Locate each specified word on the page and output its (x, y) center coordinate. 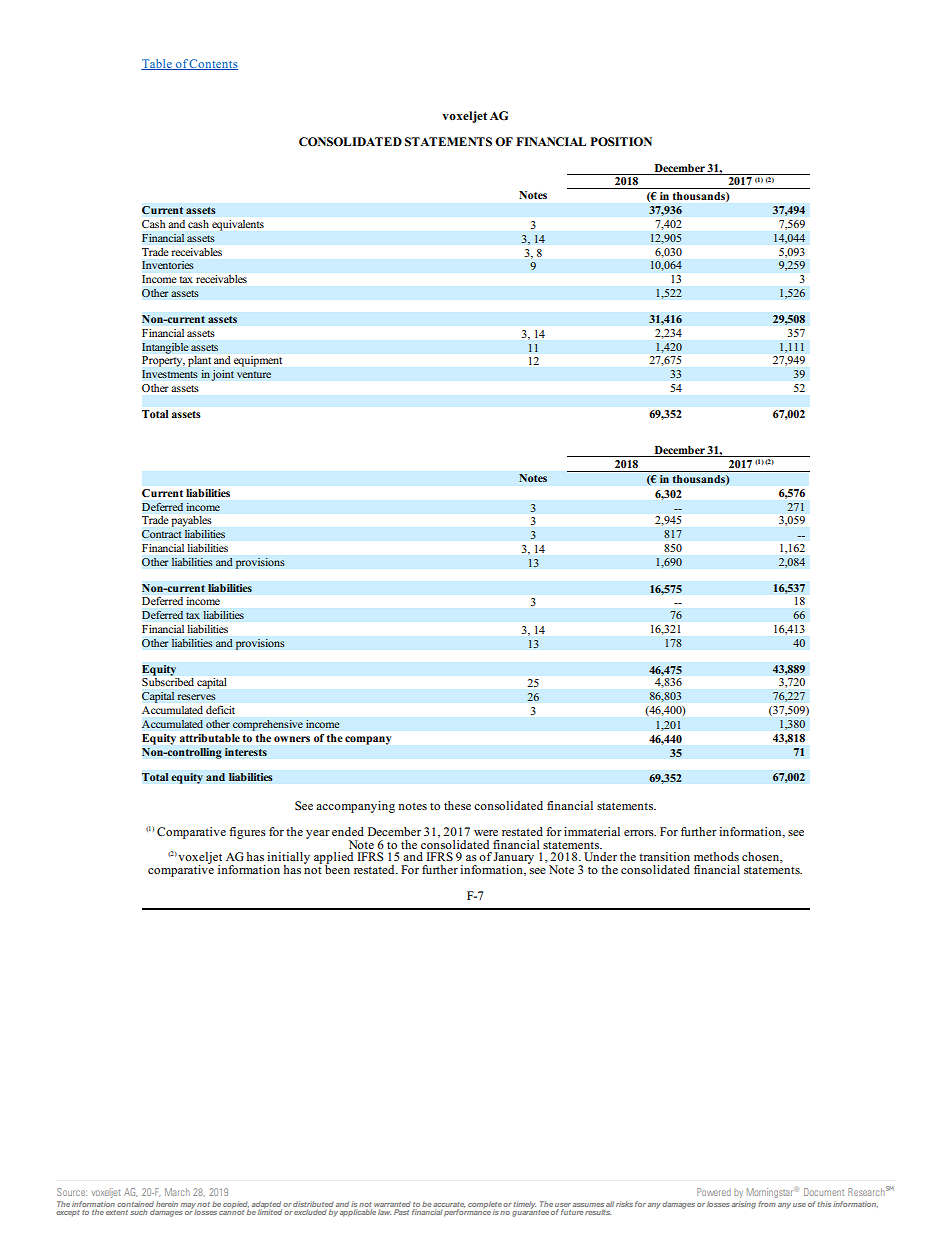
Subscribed (168, 682)
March (177, 1192)
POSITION (621, 142)
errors (640, 833)
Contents (213, 64)
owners (292, 739)
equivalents (238, 225)
